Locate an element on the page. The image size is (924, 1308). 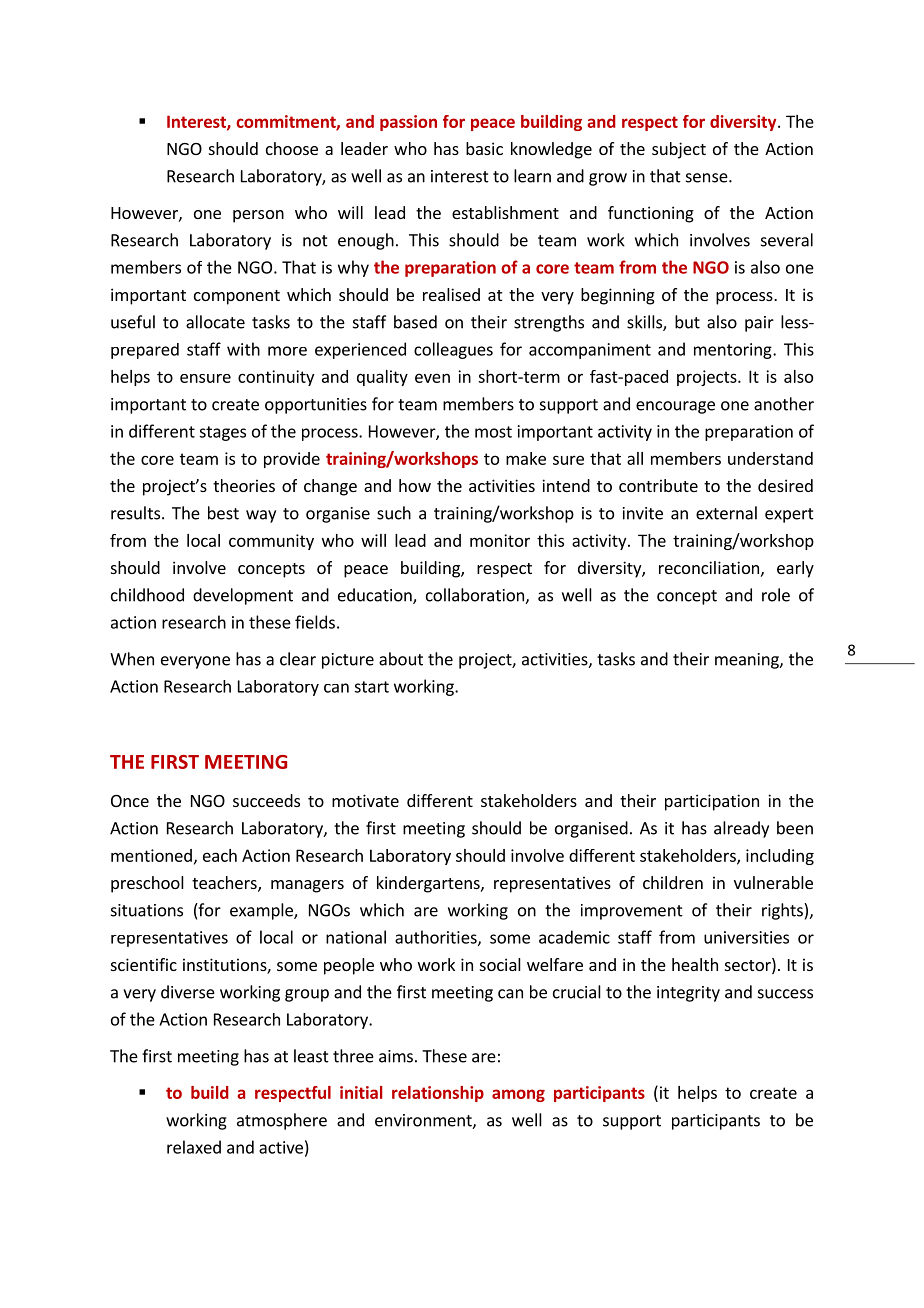
choose is located at coordinates (292, 148).
